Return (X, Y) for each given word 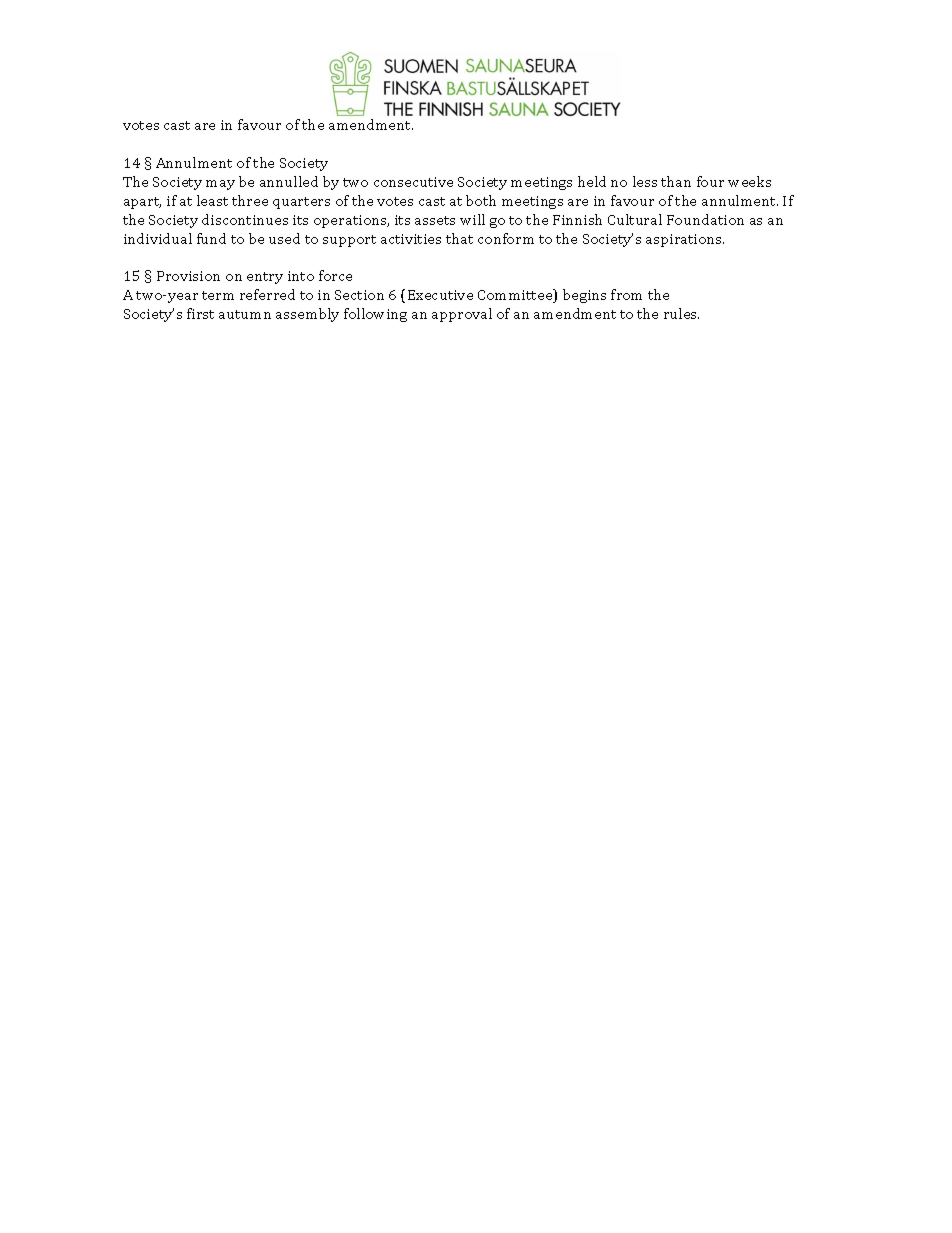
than (676, 181)
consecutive (413, 182)
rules (681, 313)
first (200, 313)
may (220, 185)
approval (462, 315)
